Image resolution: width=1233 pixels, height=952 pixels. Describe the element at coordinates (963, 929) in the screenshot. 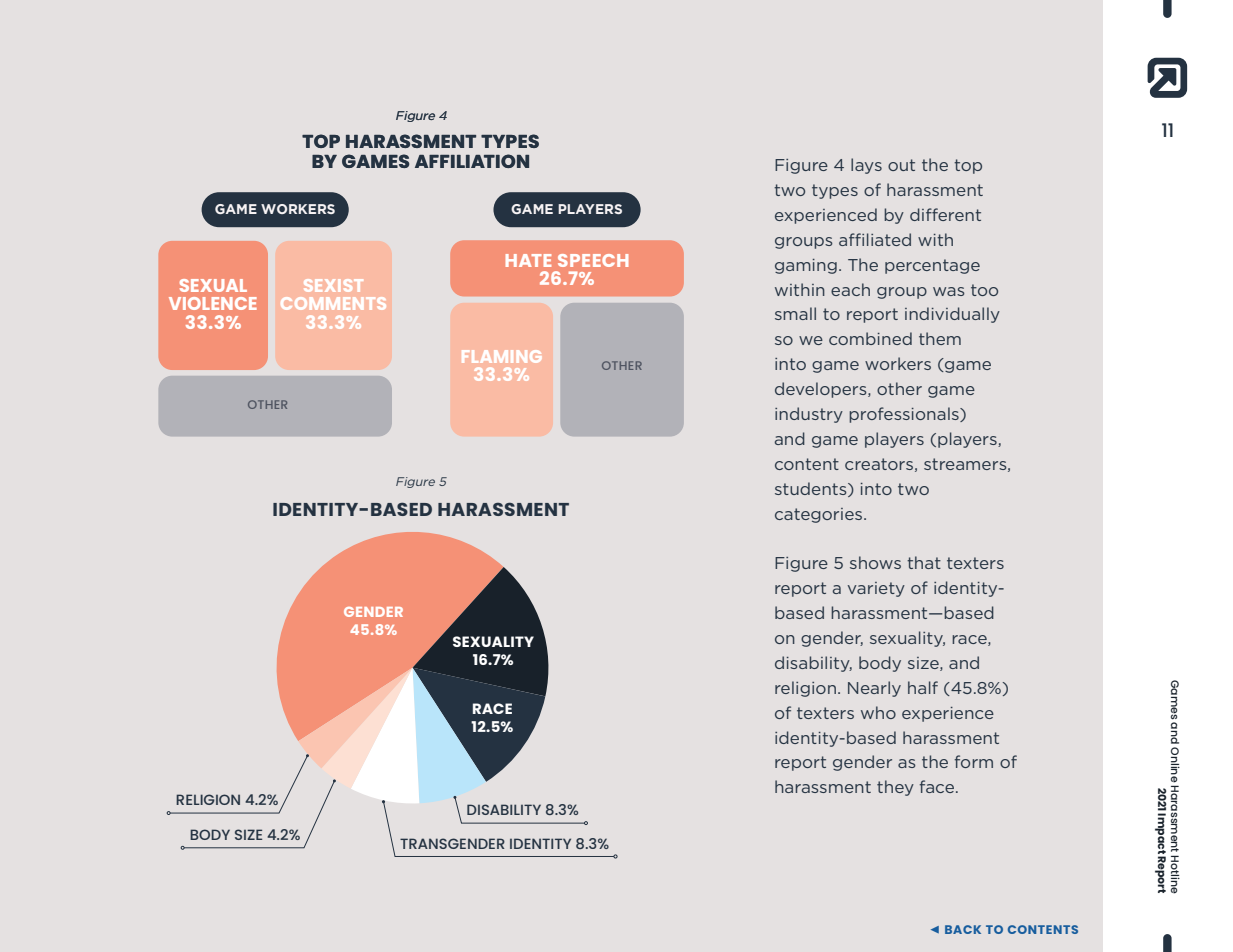

I see `BACK` at that location.
